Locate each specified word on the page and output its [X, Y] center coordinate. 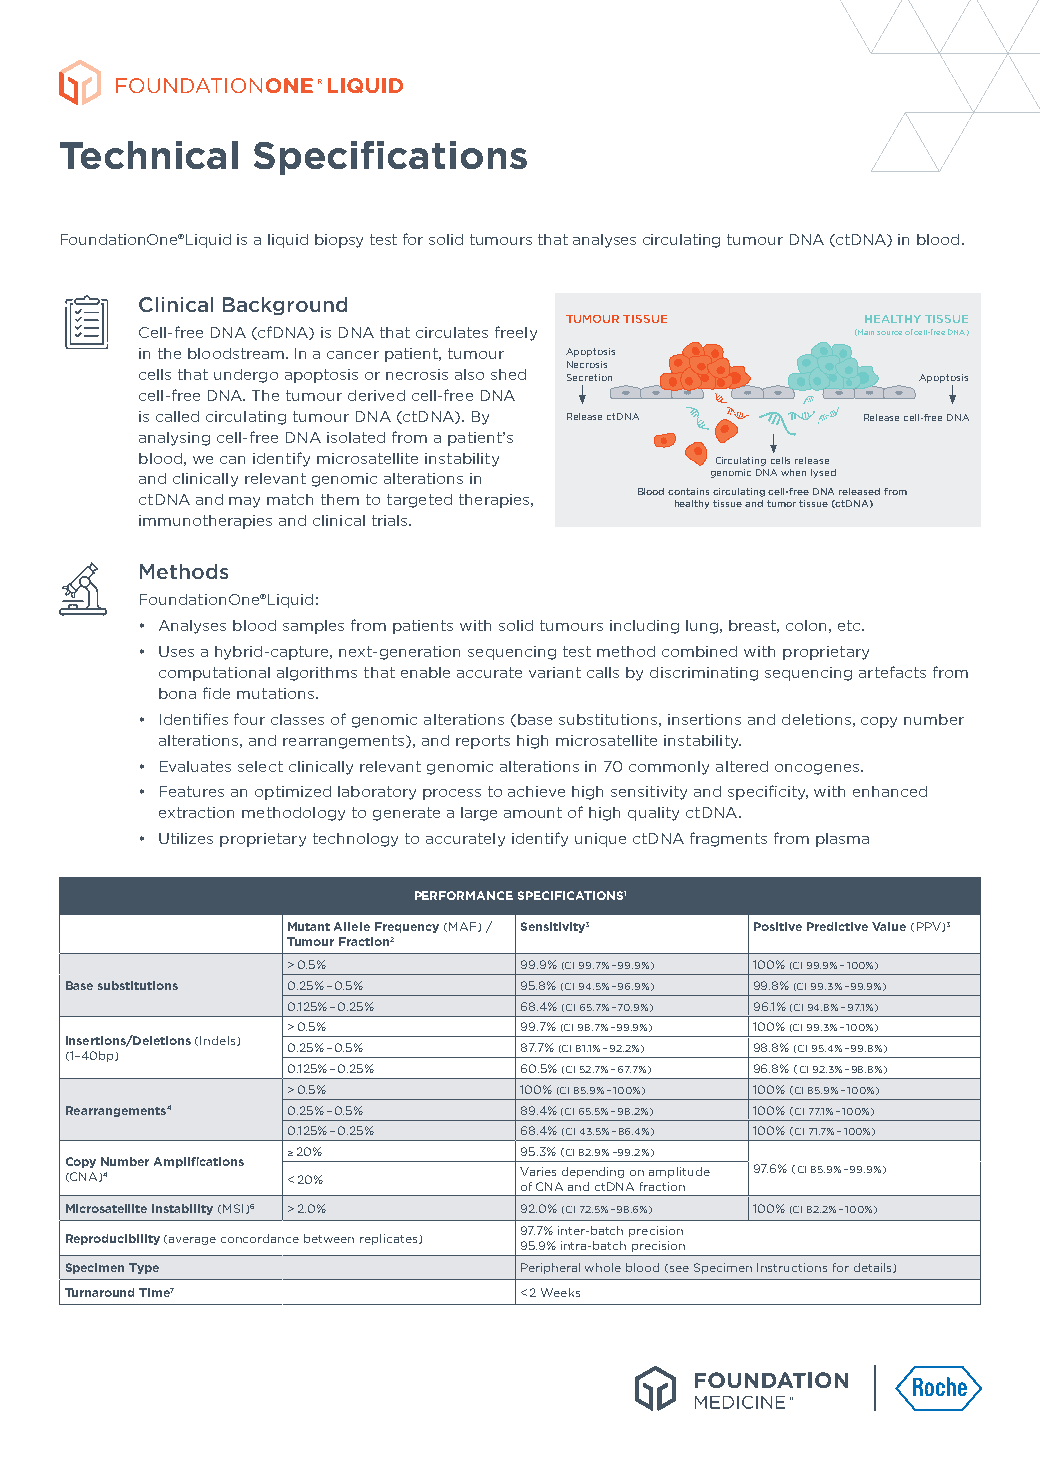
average [192, 1241]
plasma [842, 840]
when [793, 472]
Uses [176, 651]
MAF [464, 927]
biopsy [339, 241]
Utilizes [186, 838]
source [889, 333]
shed [508, 374]
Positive [778, 926]
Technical [149, 155]
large [479, 814]
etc [850, 625]
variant [555, 672]
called [177, 416]
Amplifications [199, 1162]
